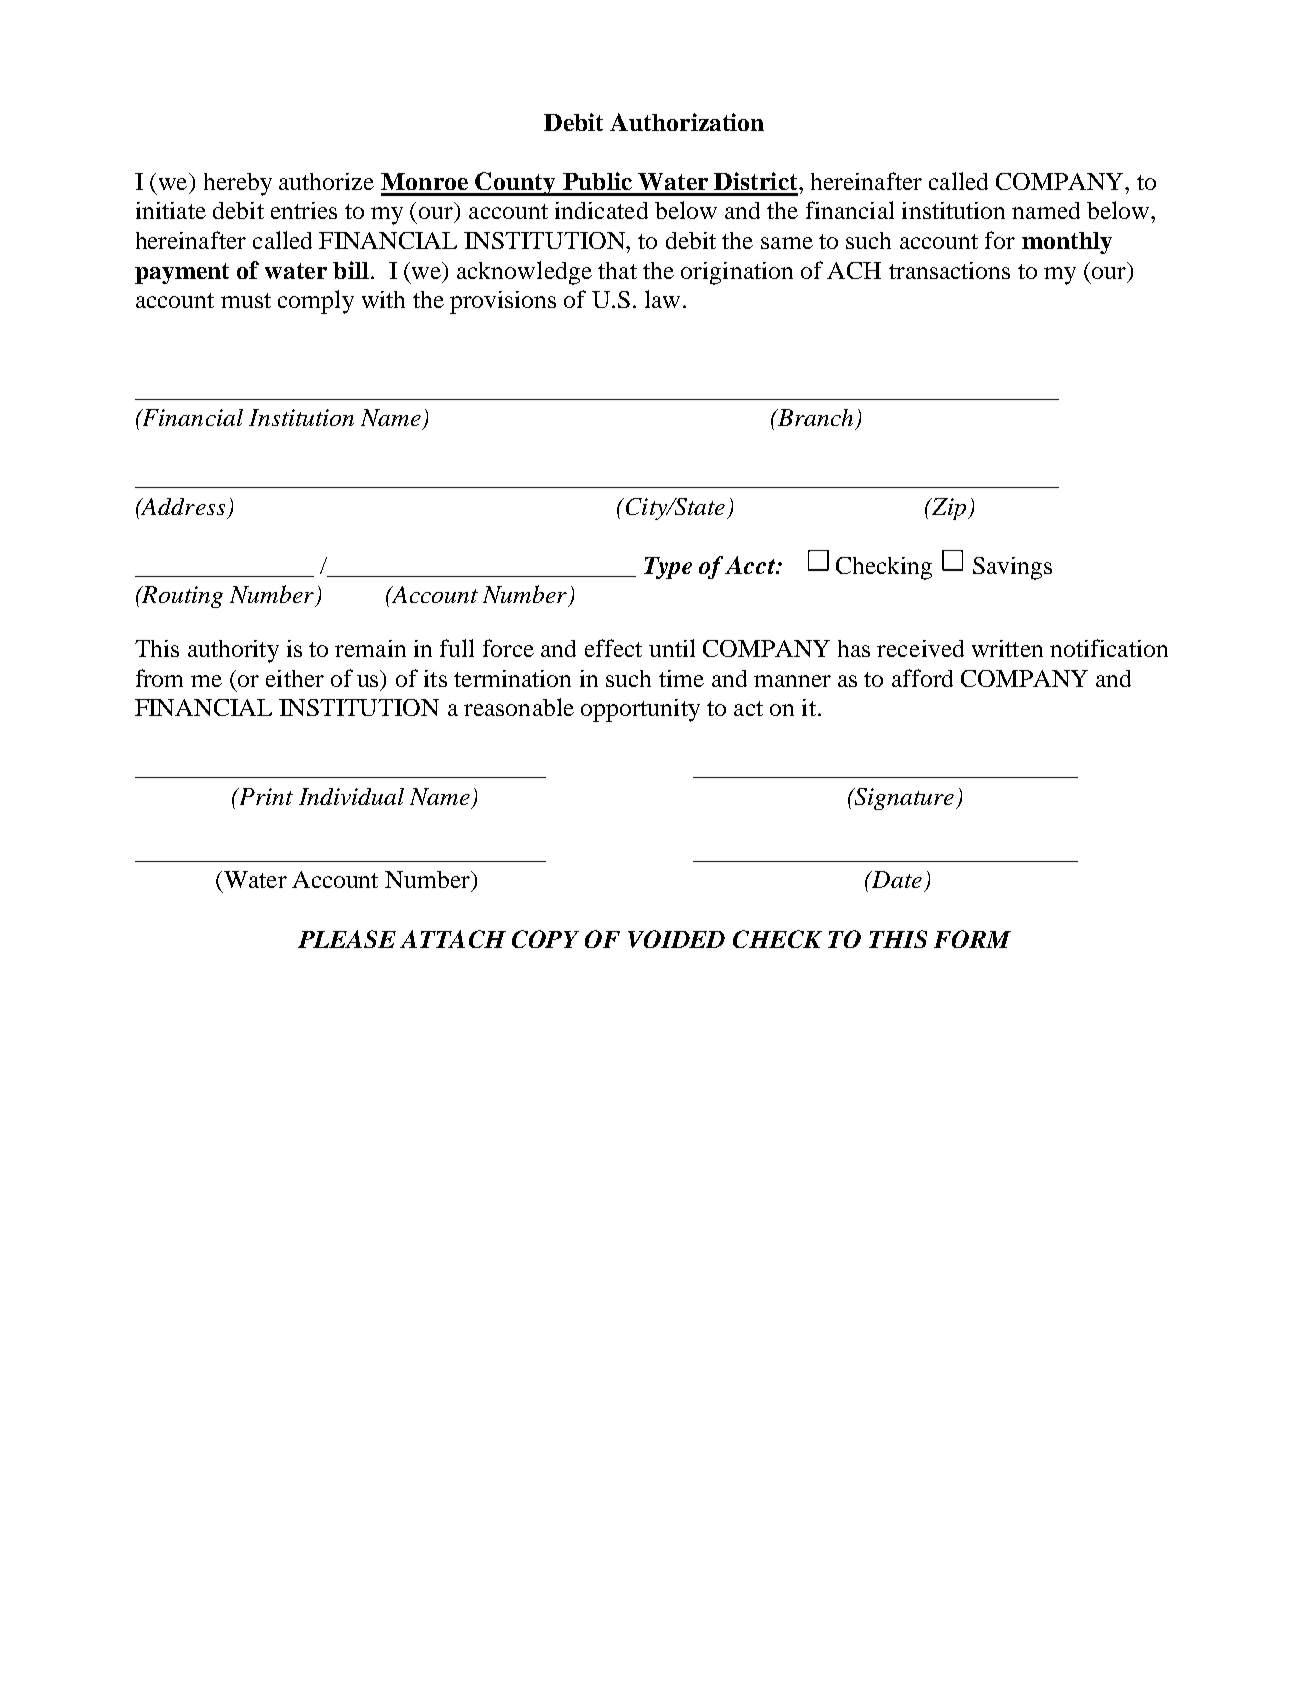  Describe the element at coordinates (948, 509) in the page. I see `Zip` at that location.
